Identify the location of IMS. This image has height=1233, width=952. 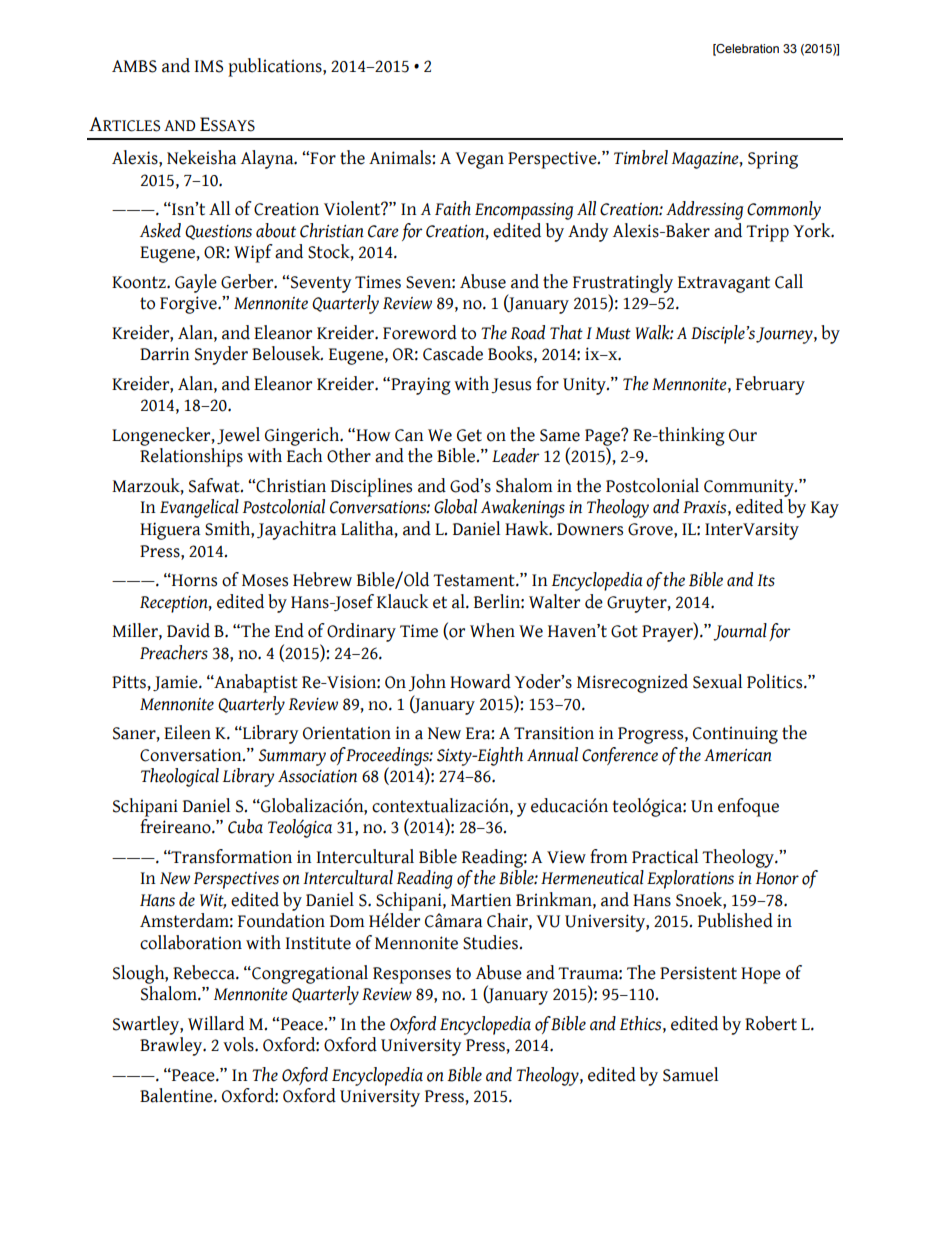
(208, 66).
